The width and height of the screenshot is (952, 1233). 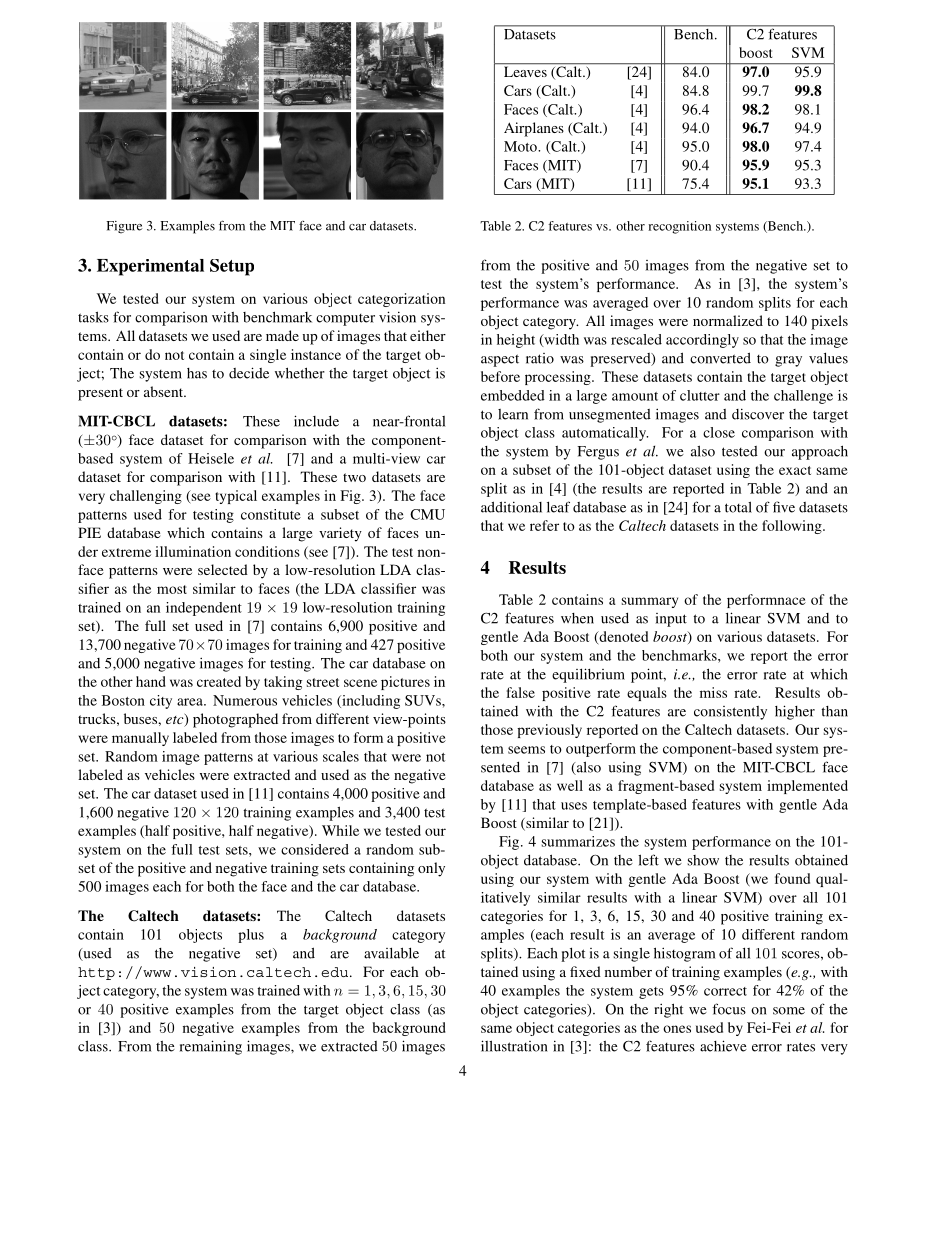 I want to click on available, so click(x=391, y=953).
